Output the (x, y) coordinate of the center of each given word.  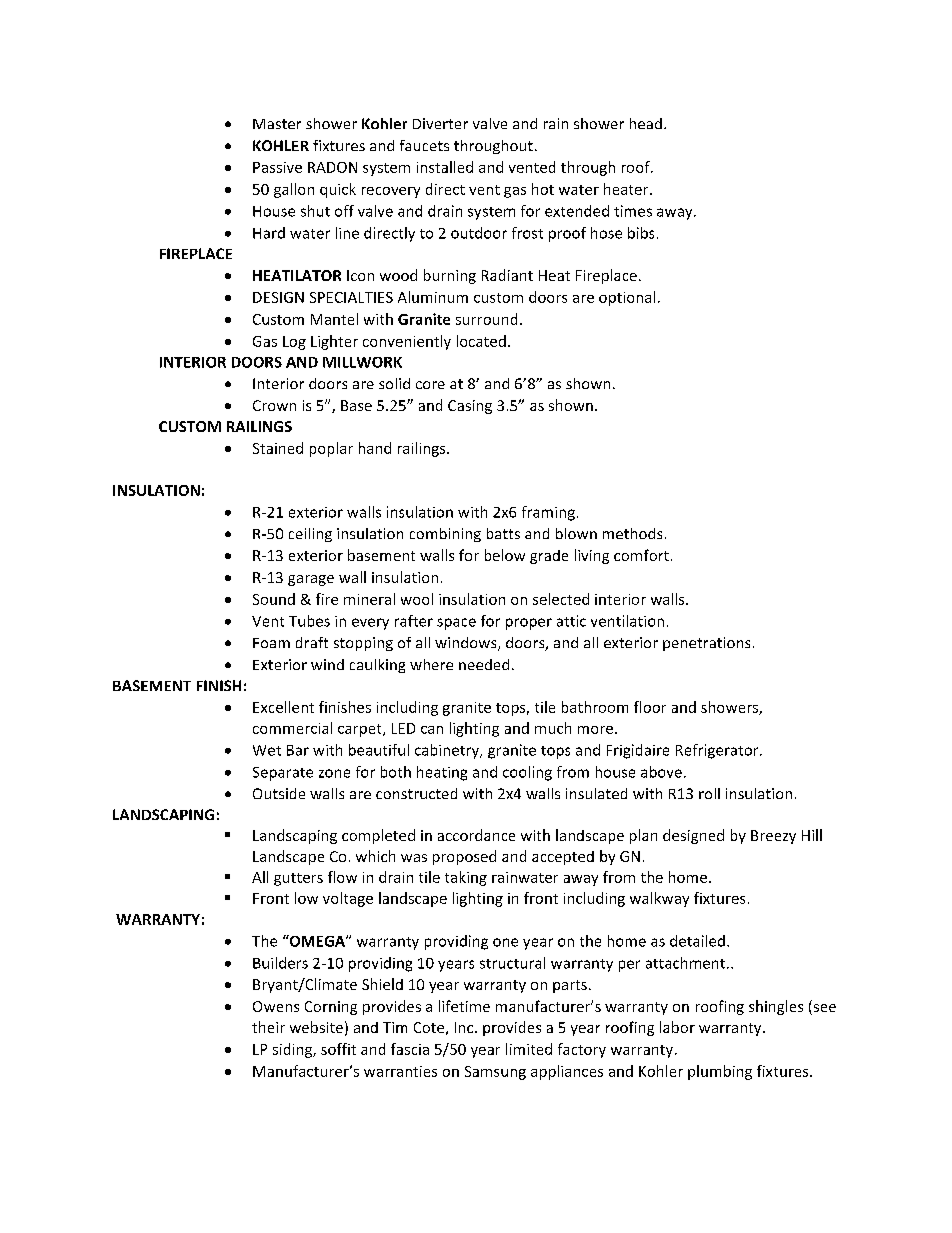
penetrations (706, 644)
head (646, 123)
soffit (338, 1049)
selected (561, 599)
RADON (332, 167)
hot (543, 189)
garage (311, 580)
